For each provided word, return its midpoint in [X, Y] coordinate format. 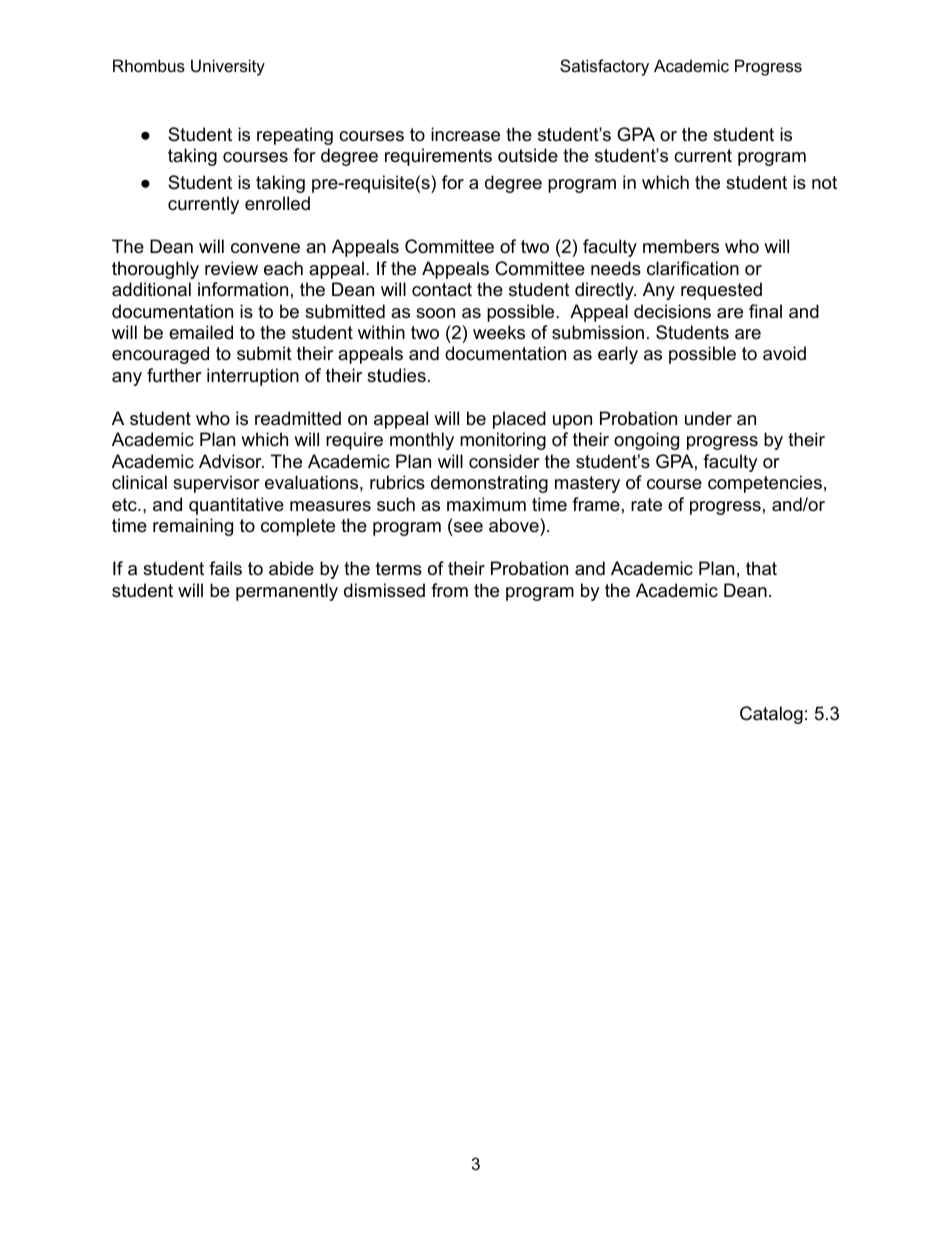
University [228, 67]
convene [265, 248]
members [681, 246]
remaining [193, 527]
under [708, 418]
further [174, 375]
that [761, 568]
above [515, 527]
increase [465, 134]
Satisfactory [604, 67]
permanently [287, 592]
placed [519, 420]
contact [442, 290]
